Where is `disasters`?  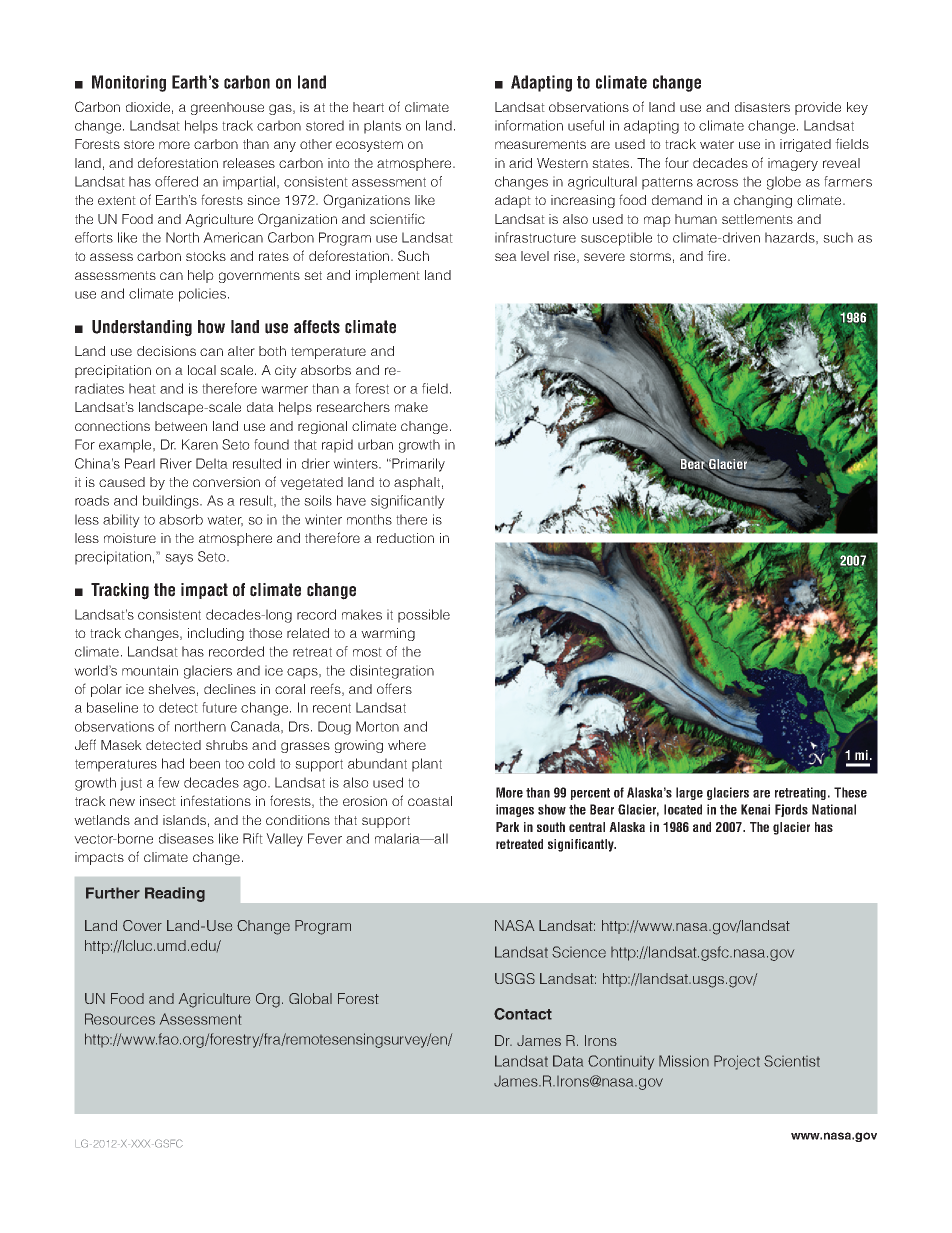 disasters is located at coordinates (762, 107).
